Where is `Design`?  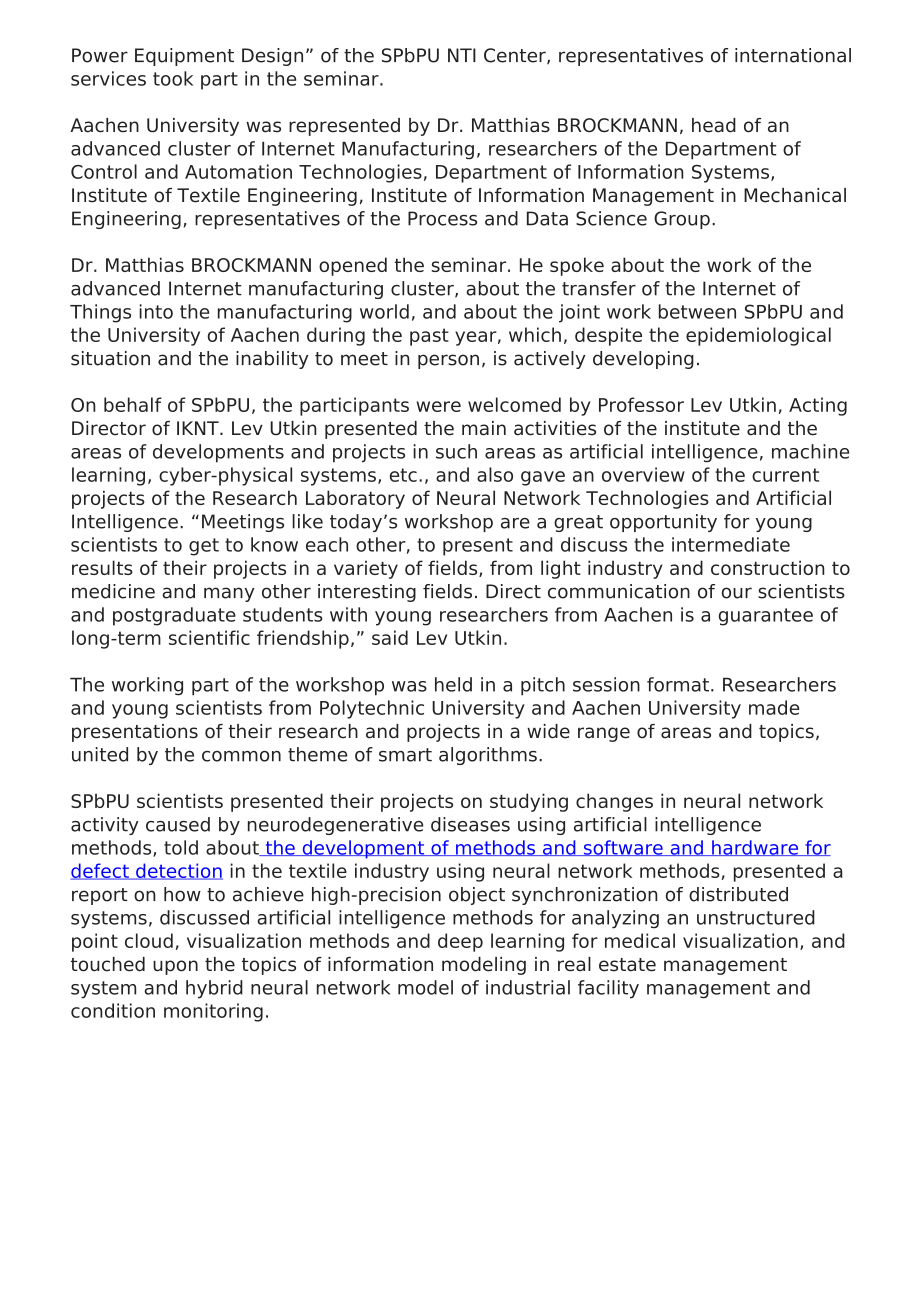 Design is located at coordinates (272, 57).
